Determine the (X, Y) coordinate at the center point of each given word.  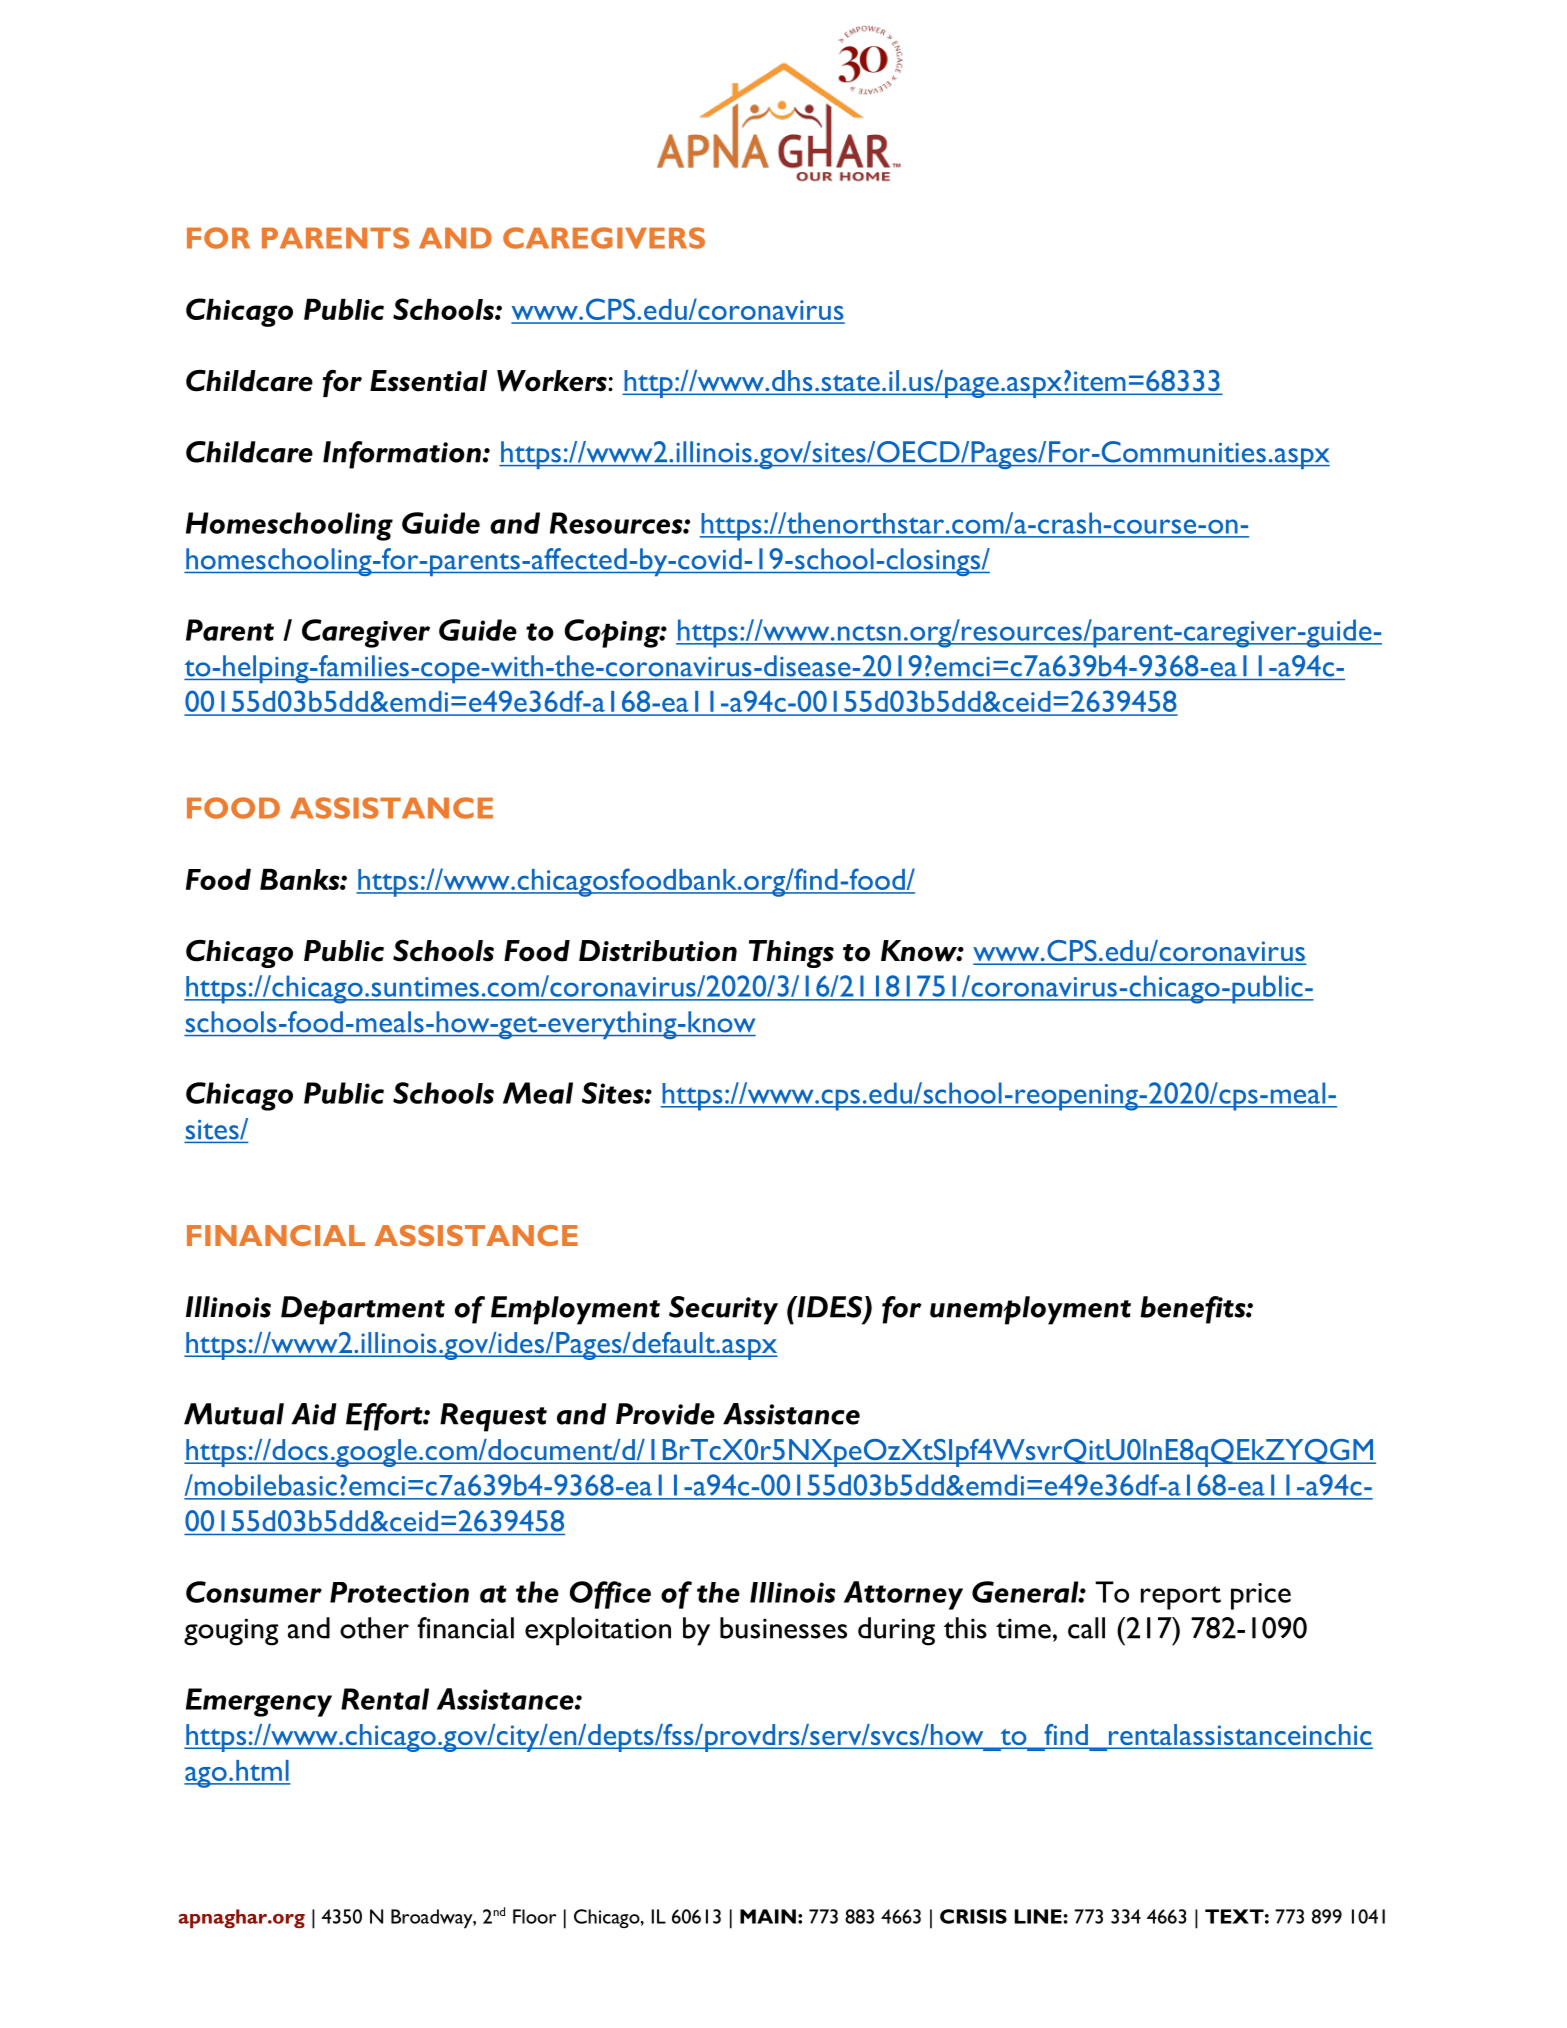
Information (402, 455)
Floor (534, 1916)
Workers (553, 381)
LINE (1039, 1916)
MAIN (768, 1916)
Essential (428, 381)
